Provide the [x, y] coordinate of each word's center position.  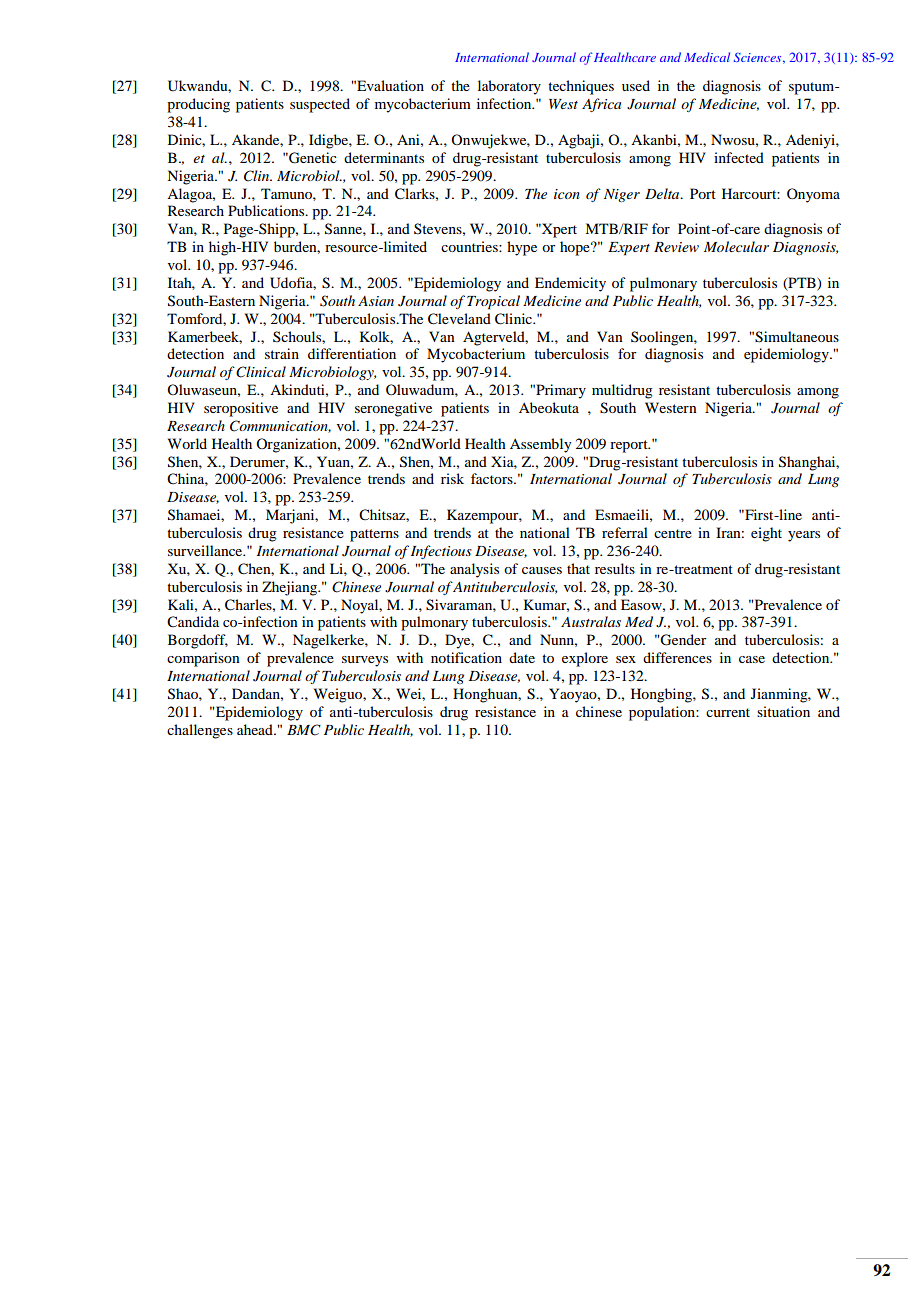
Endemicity [570, 284]
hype [522, 248]
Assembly [540, 445]
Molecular [736, 246]
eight [766, 534]
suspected [320, 105]
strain [282, 353]
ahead [256, 729]
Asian [376, 301]
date [522, 657]
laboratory [509, 87]
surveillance [206, 550]
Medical [707, 57]
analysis [474, 570]
